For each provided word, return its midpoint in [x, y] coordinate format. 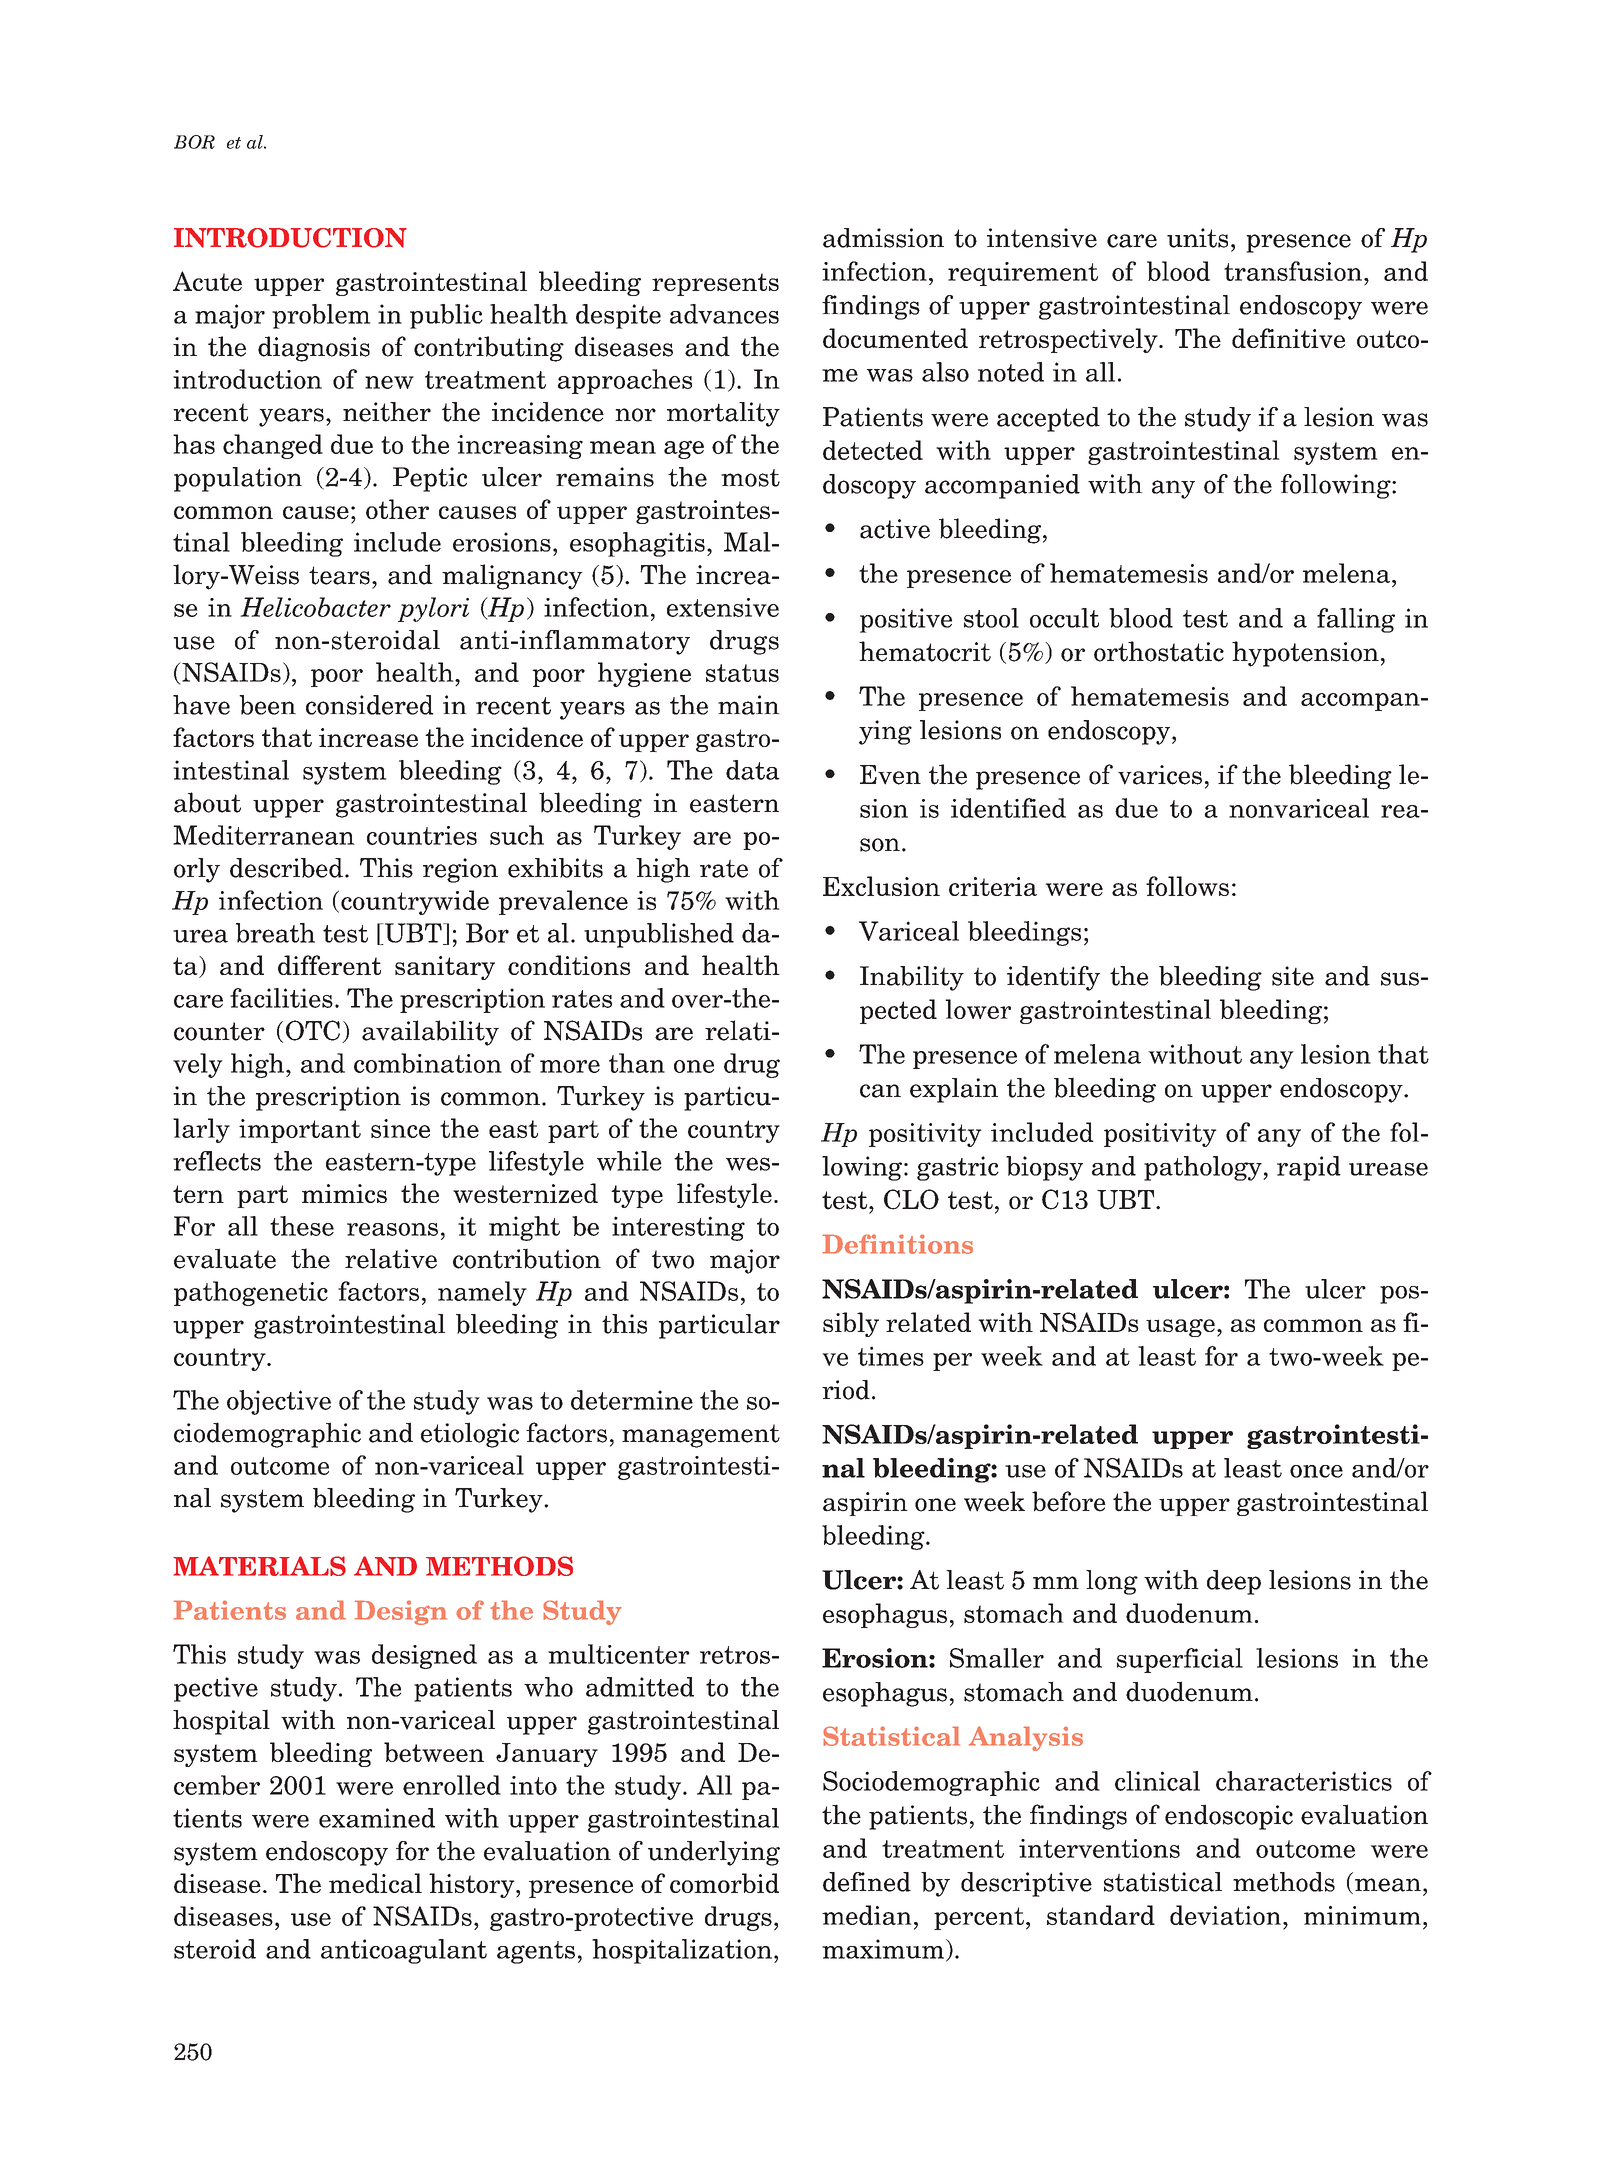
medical [375, 1883]
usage [1180, 1328]
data [753, 770]
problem [321, 316]
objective [279, 1402]
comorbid [724, 1883]
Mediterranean [264, 835]
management [701, 1436]
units [1197, 238]
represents [715, 284]
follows [1187, 886]
